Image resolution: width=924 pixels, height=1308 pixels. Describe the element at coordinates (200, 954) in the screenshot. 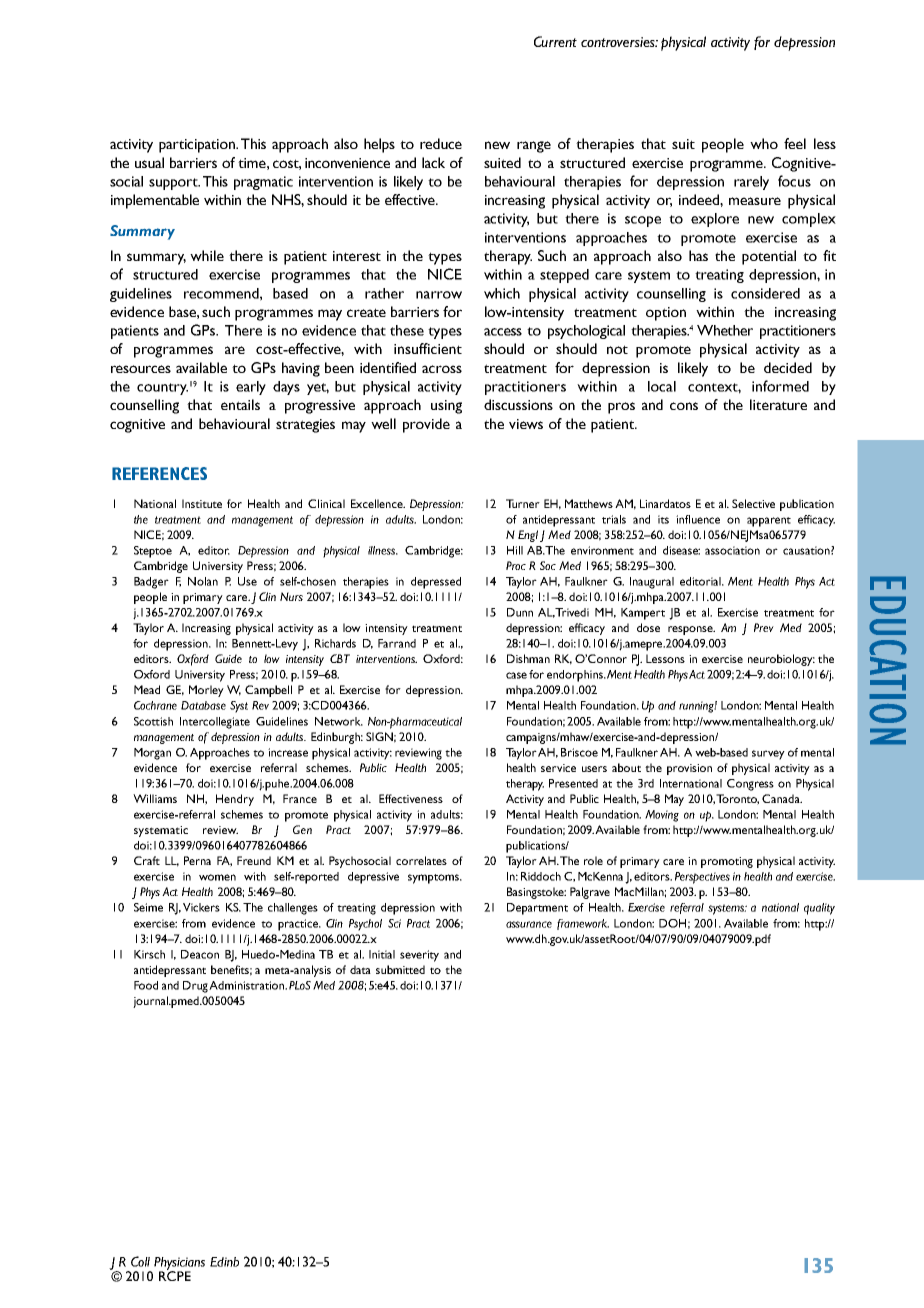

I see `Deacon` at that location.
